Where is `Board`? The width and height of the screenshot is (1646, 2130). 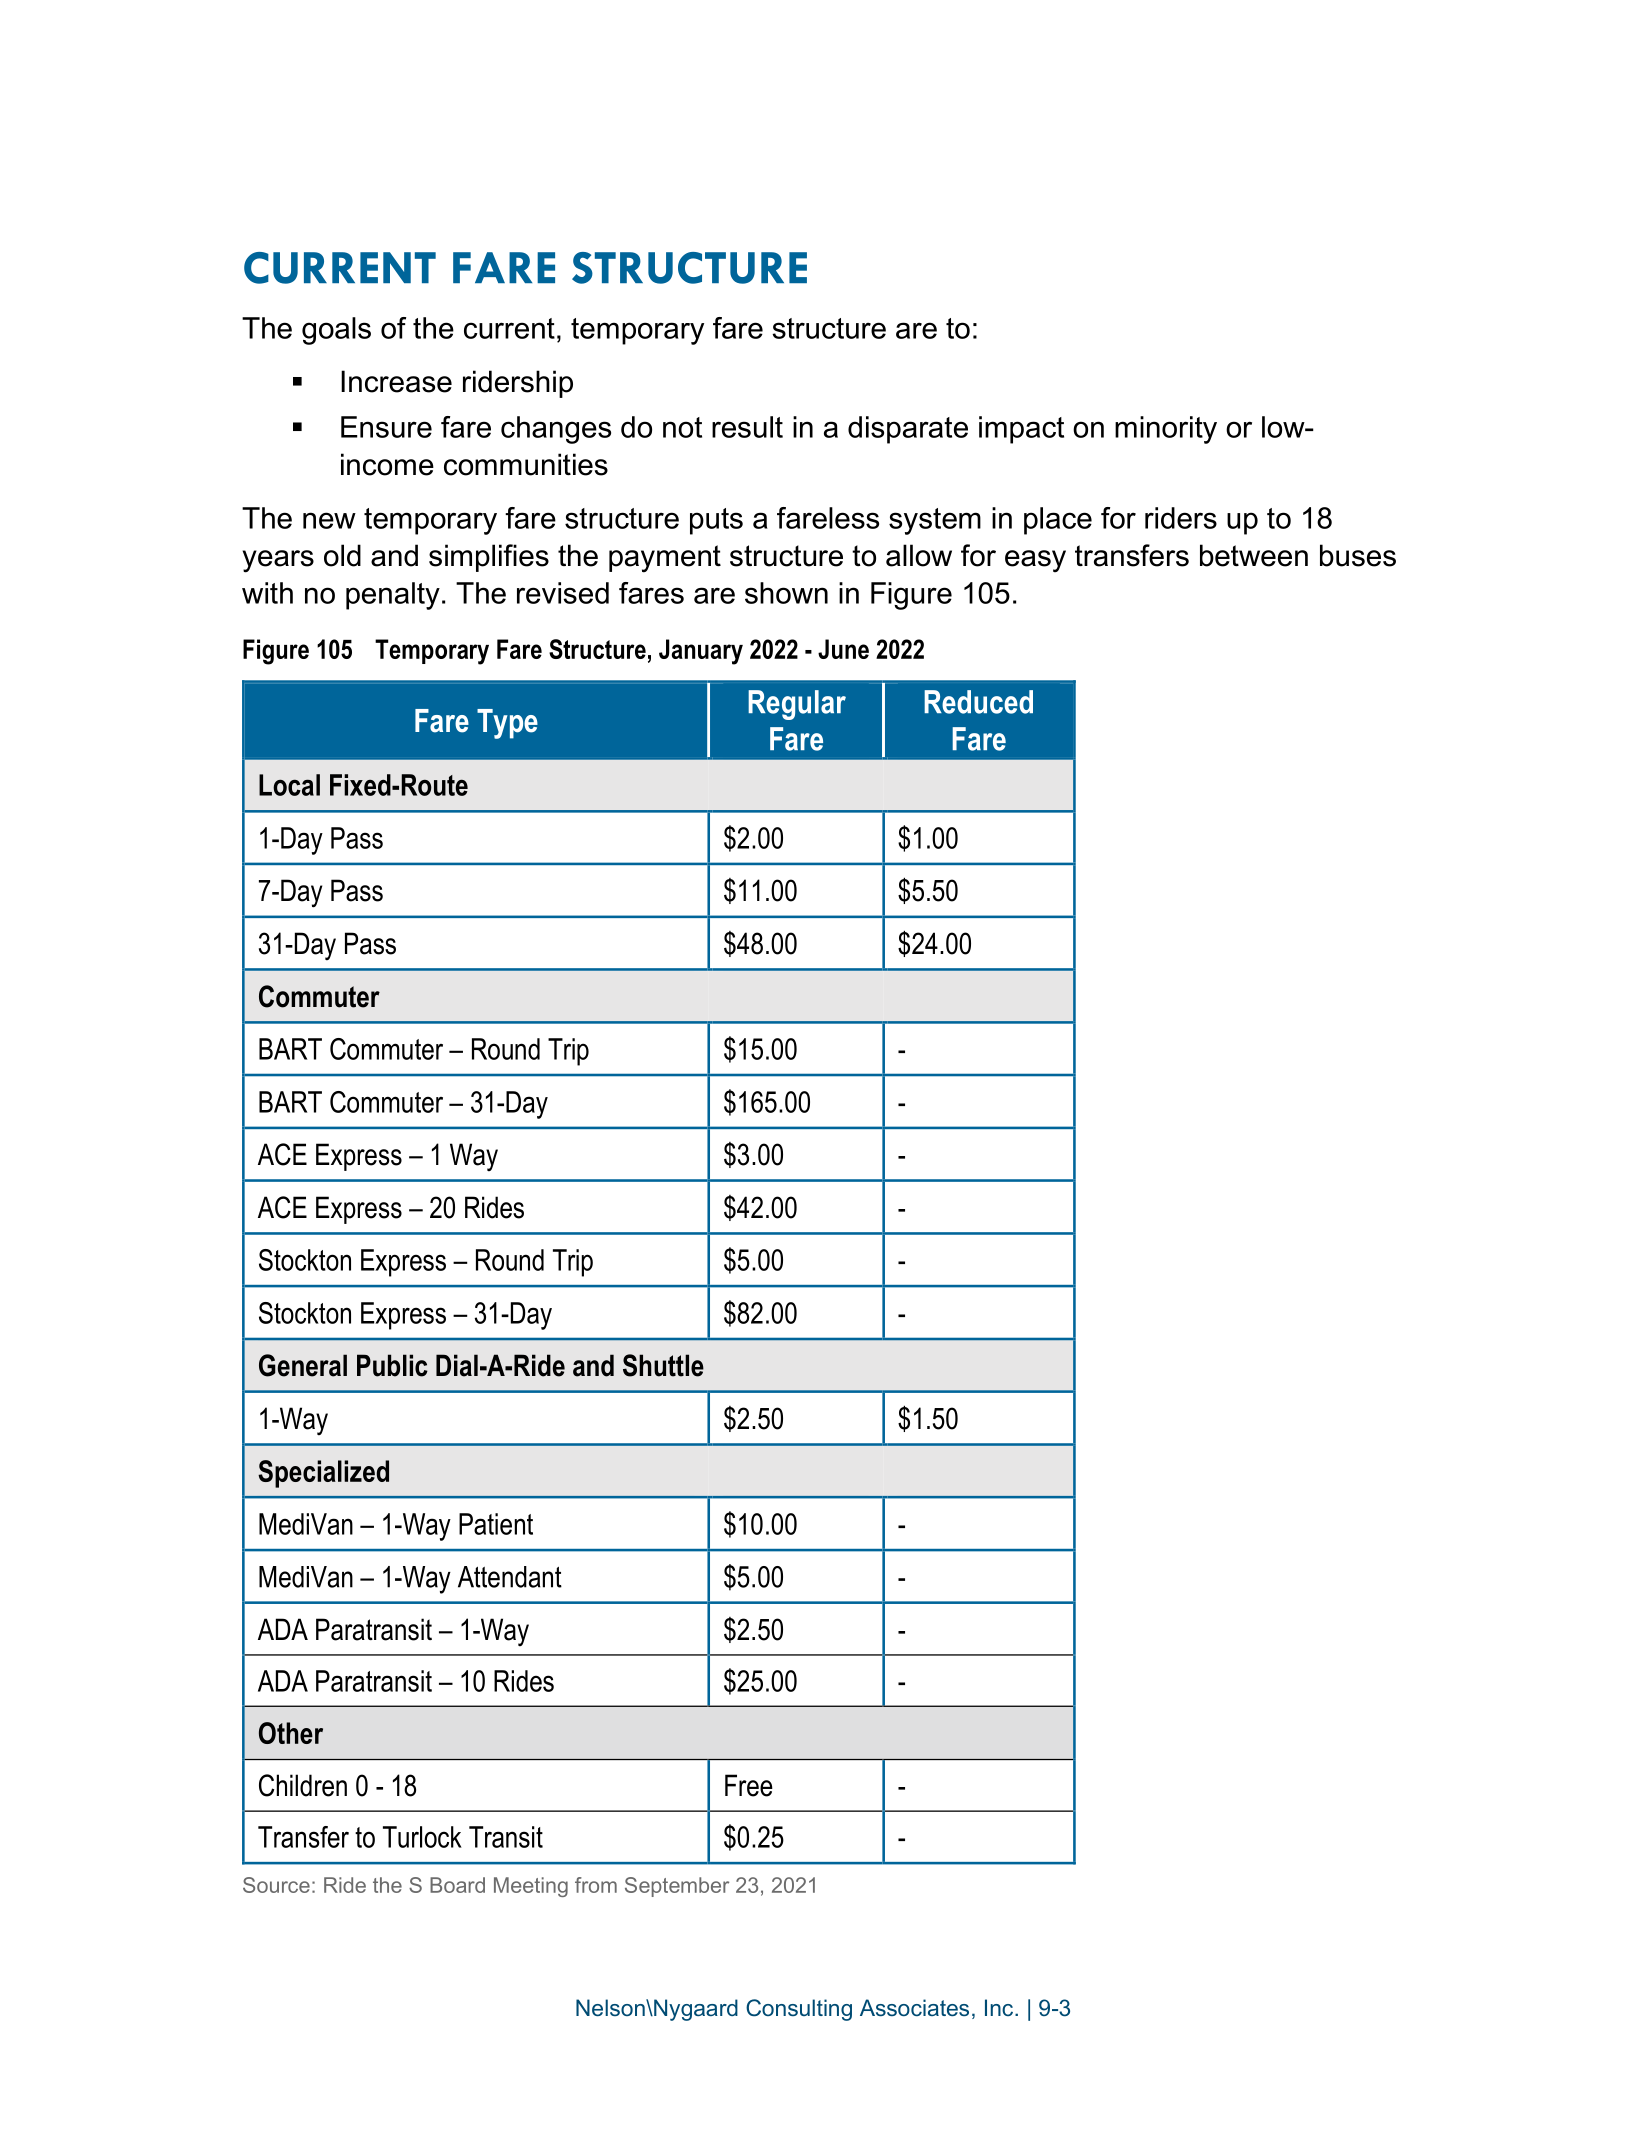
Board is located at coordinates (457, 1885).
